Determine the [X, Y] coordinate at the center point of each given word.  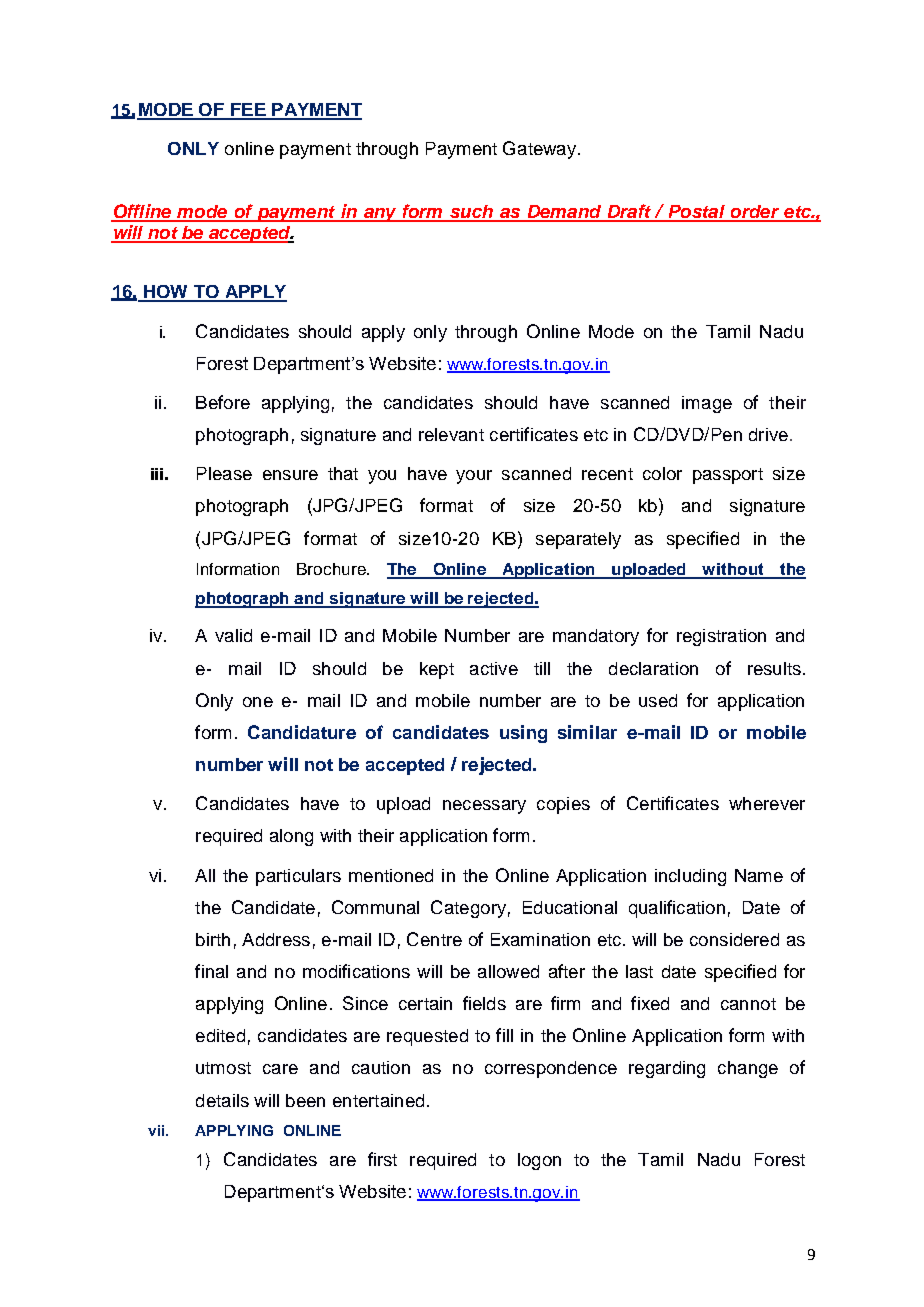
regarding [667, 1069]
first [382, 1159]
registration [721, 637]
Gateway [539, 150]
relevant [451, 434]
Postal [696, 213]
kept [437, 670]
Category [468, 909]
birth [213, 939]
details [222, 1100]
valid [233, 635]
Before [223, 402]
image [707, 404]
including [690, 877]
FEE [248, 111]
